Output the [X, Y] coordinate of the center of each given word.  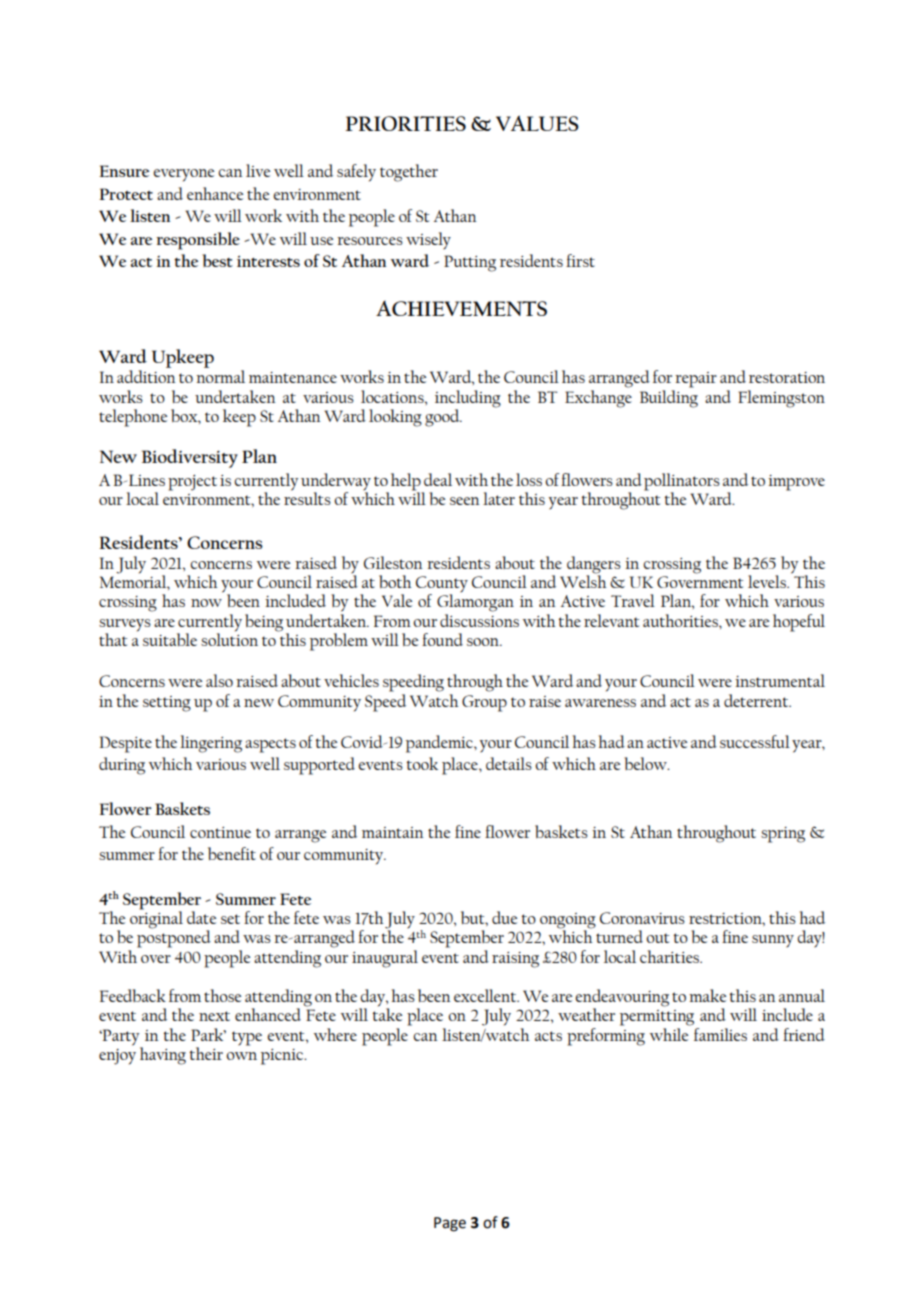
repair [696, 380]
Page [450, 1224]
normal [220, 376]
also [219, 680]
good [443, 418]
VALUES [537, 123]
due [504, 917]
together [409, 173]
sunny [773, 941]
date [201, 917]
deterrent [757, 700]
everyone [183, 175]
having [163, 1056]
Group [484, 703]
